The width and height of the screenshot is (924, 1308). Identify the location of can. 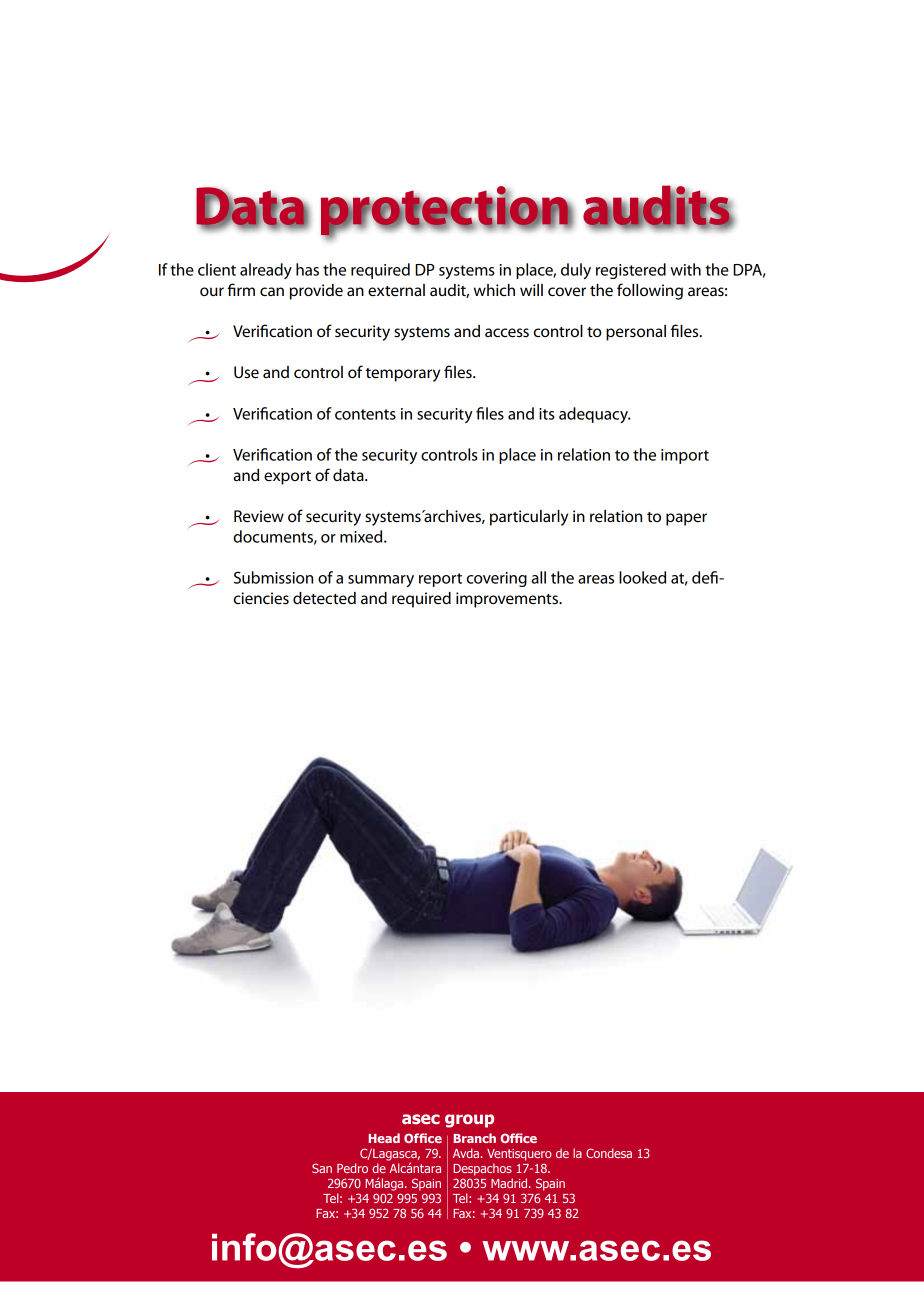
(272, 291).
